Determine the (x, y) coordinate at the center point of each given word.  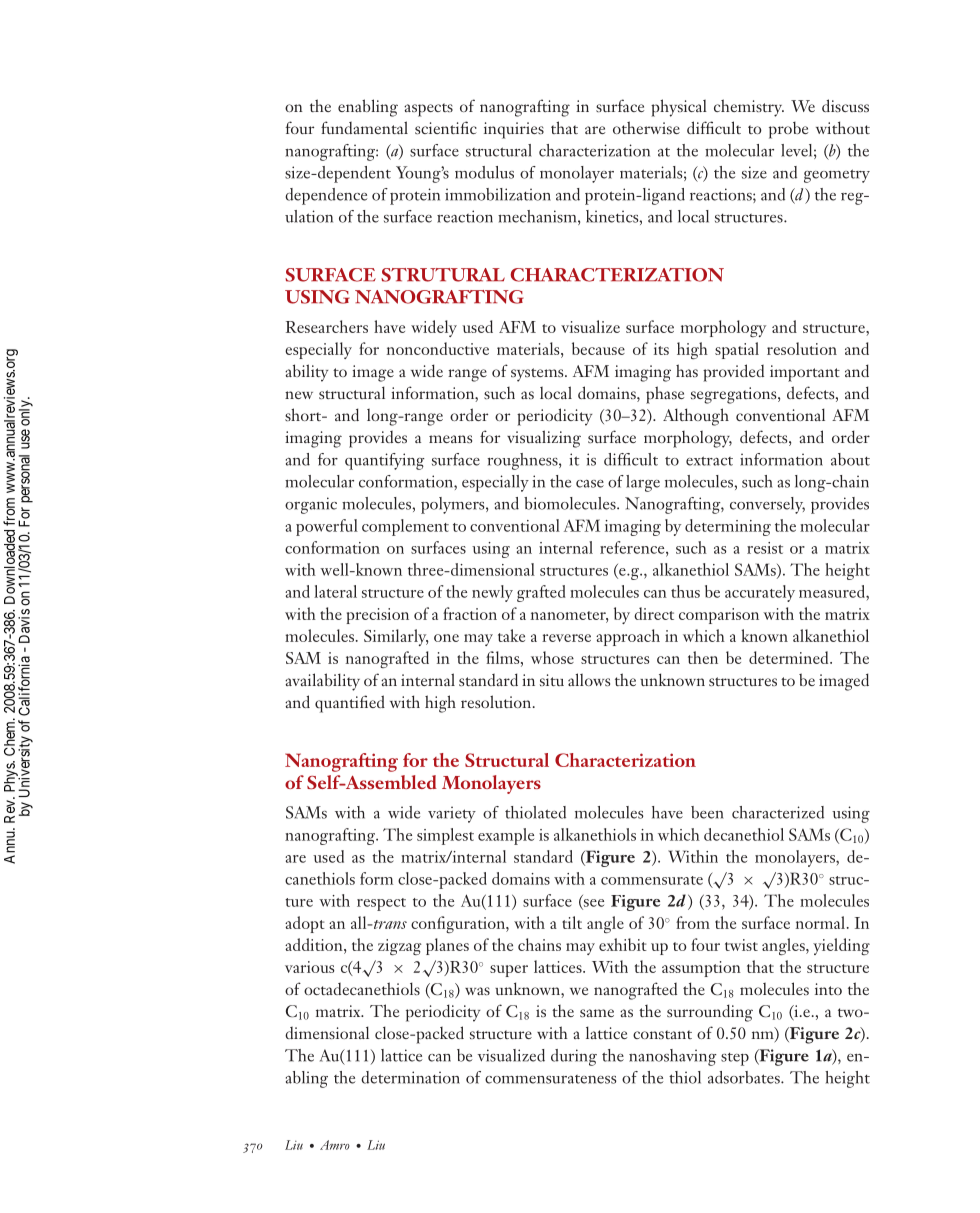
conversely (767, 505)
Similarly (396, 637)
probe (788, 130)
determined (790, 657)
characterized (778, 812)
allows (589, 679)
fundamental (364, 127)
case (590, 484)
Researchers (327, 326)
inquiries (514, 130)
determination (410, 1077)
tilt (572, 922)
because (598, 348)
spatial (737, 350)
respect (381, 904)
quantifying (385, 461)
